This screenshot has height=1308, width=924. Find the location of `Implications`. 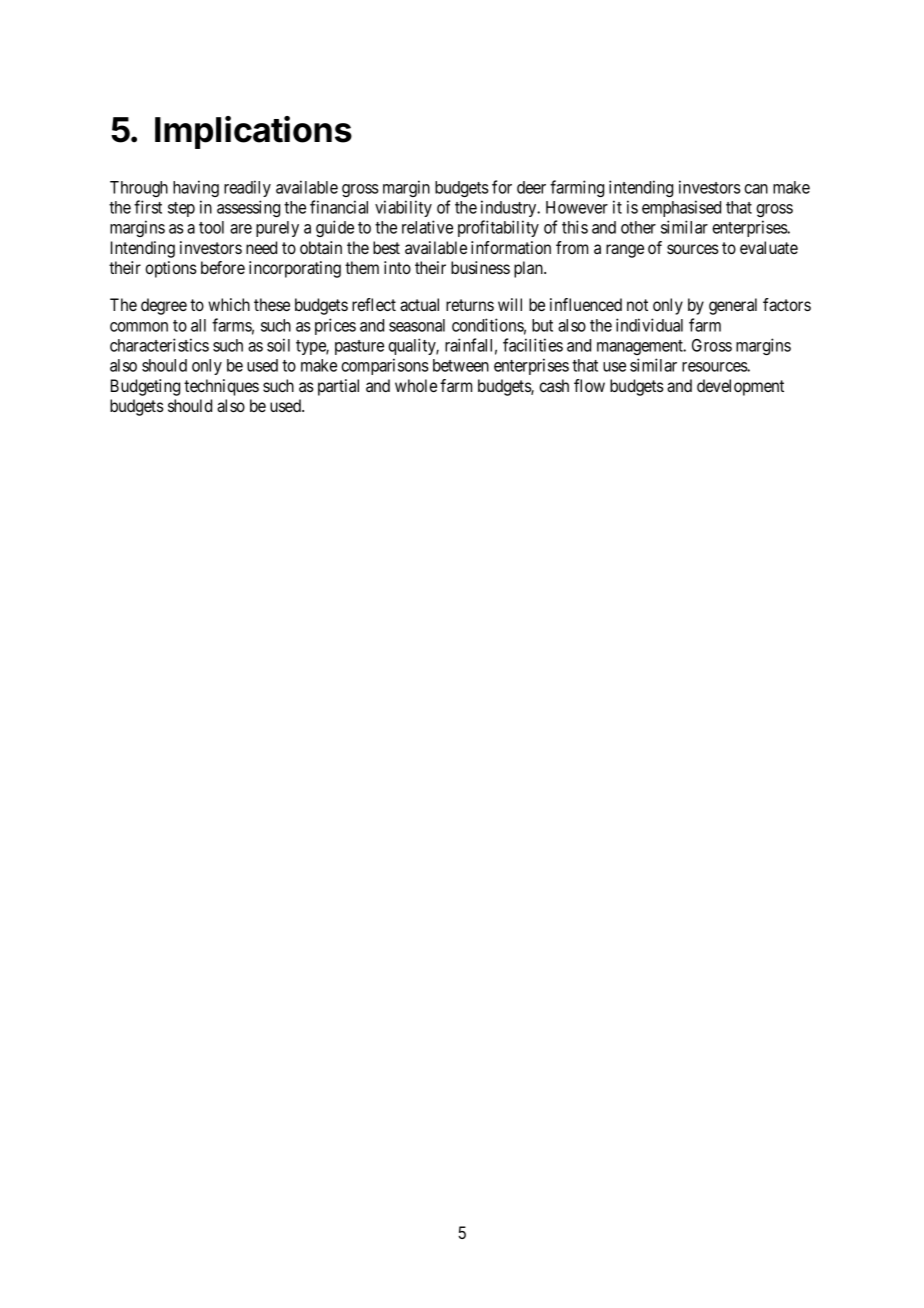

Implications is located at coordinates (253, 132).
